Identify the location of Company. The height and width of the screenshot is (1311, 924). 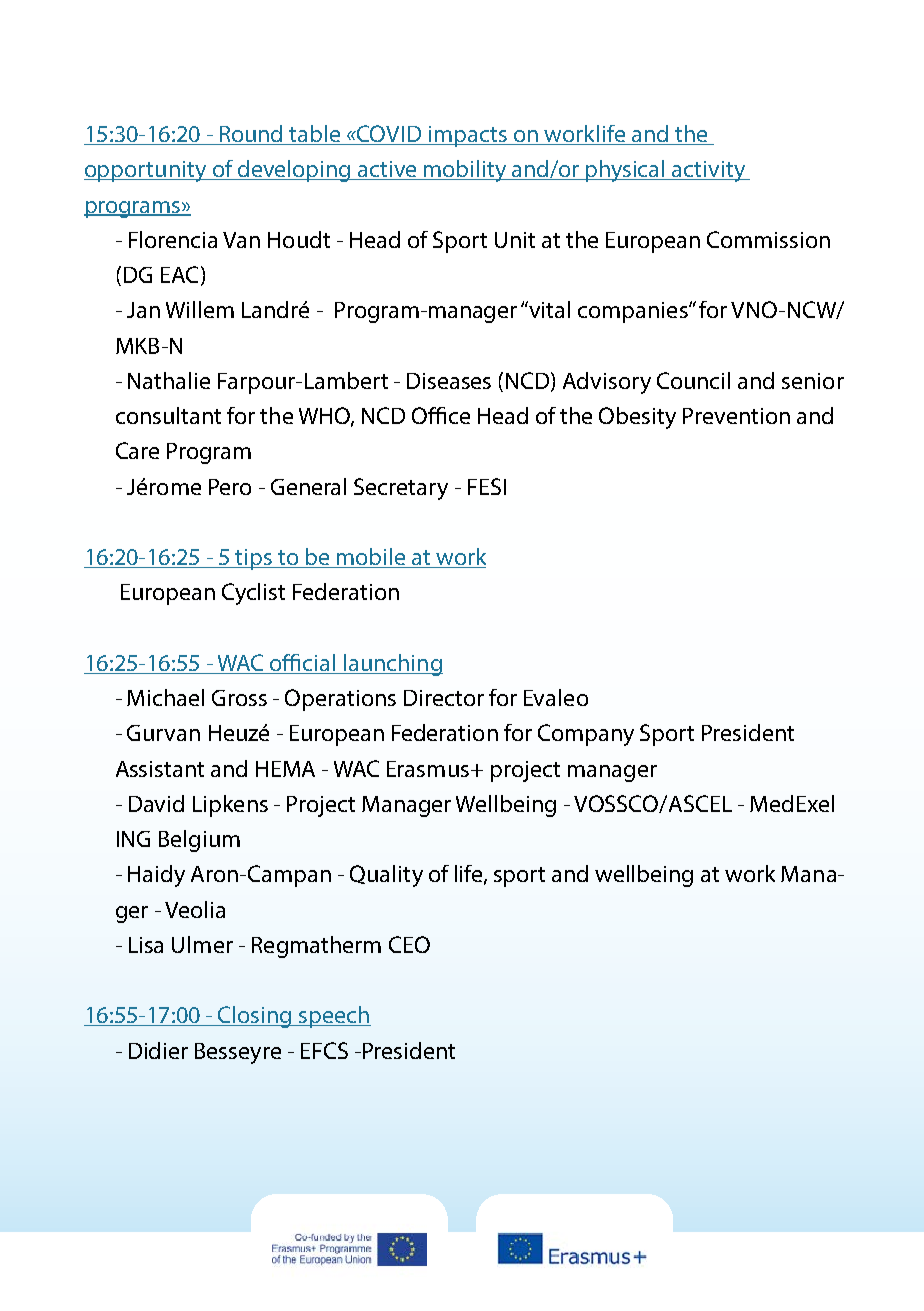
(586, 735).
